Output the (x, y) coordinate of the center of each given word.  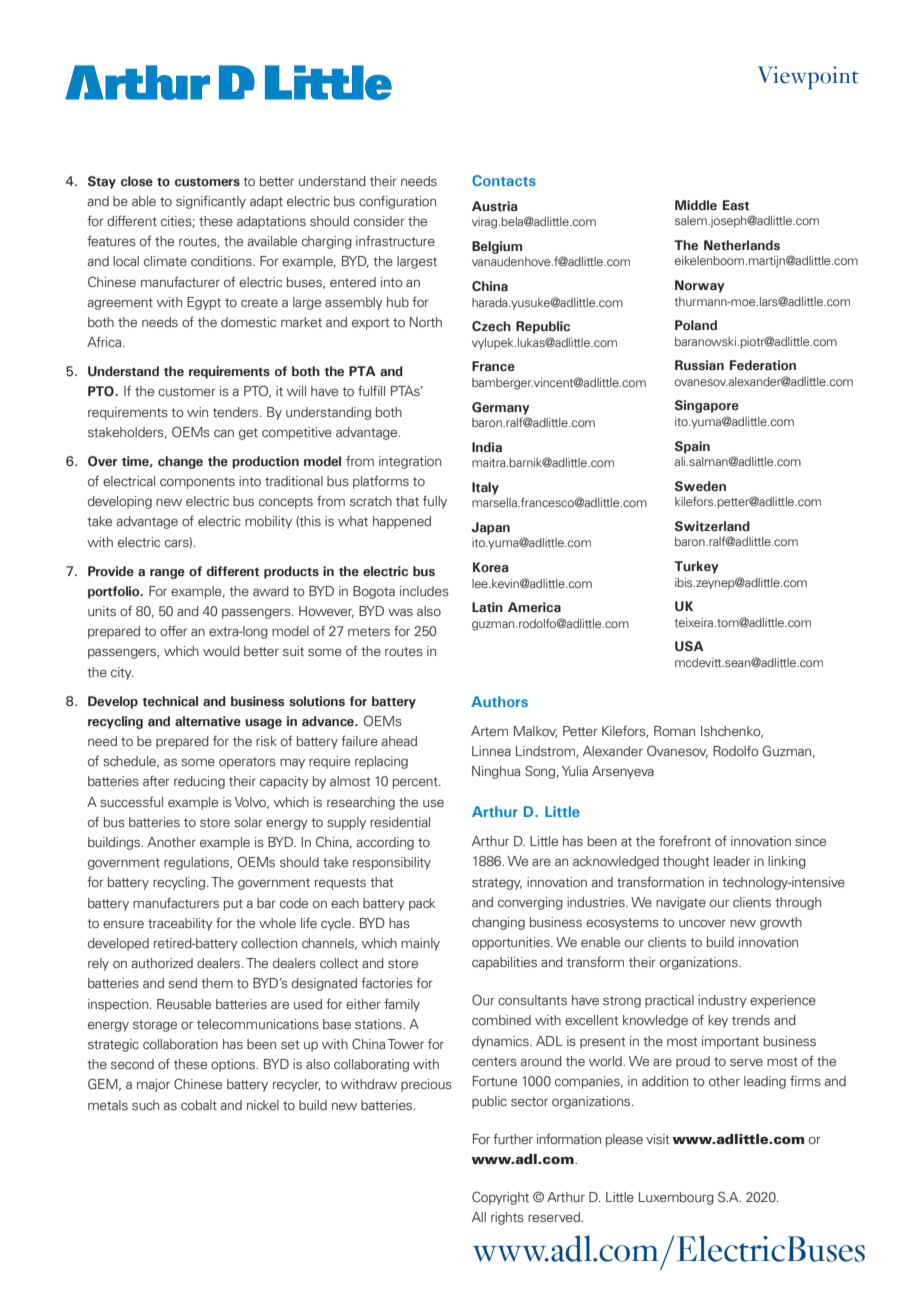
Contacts (504, 180)
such (145, 1105)
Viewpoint (808, 77)
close (137, 181)
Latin (487, 607)
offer (173, 630)
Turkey (696, 567)
